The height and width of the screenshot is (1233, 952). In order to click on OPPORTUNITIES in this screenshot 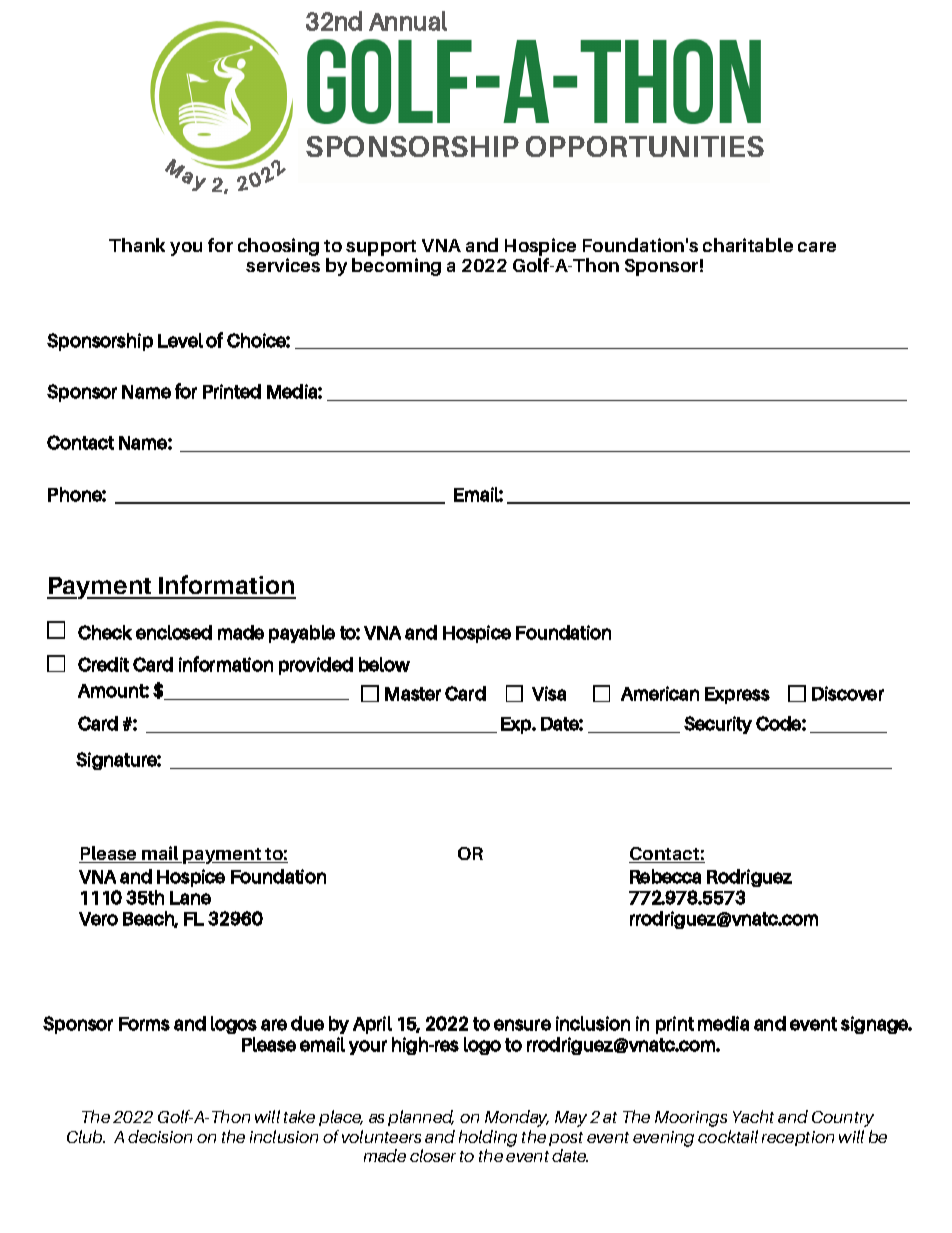, I will do `click(645, 146)`.
